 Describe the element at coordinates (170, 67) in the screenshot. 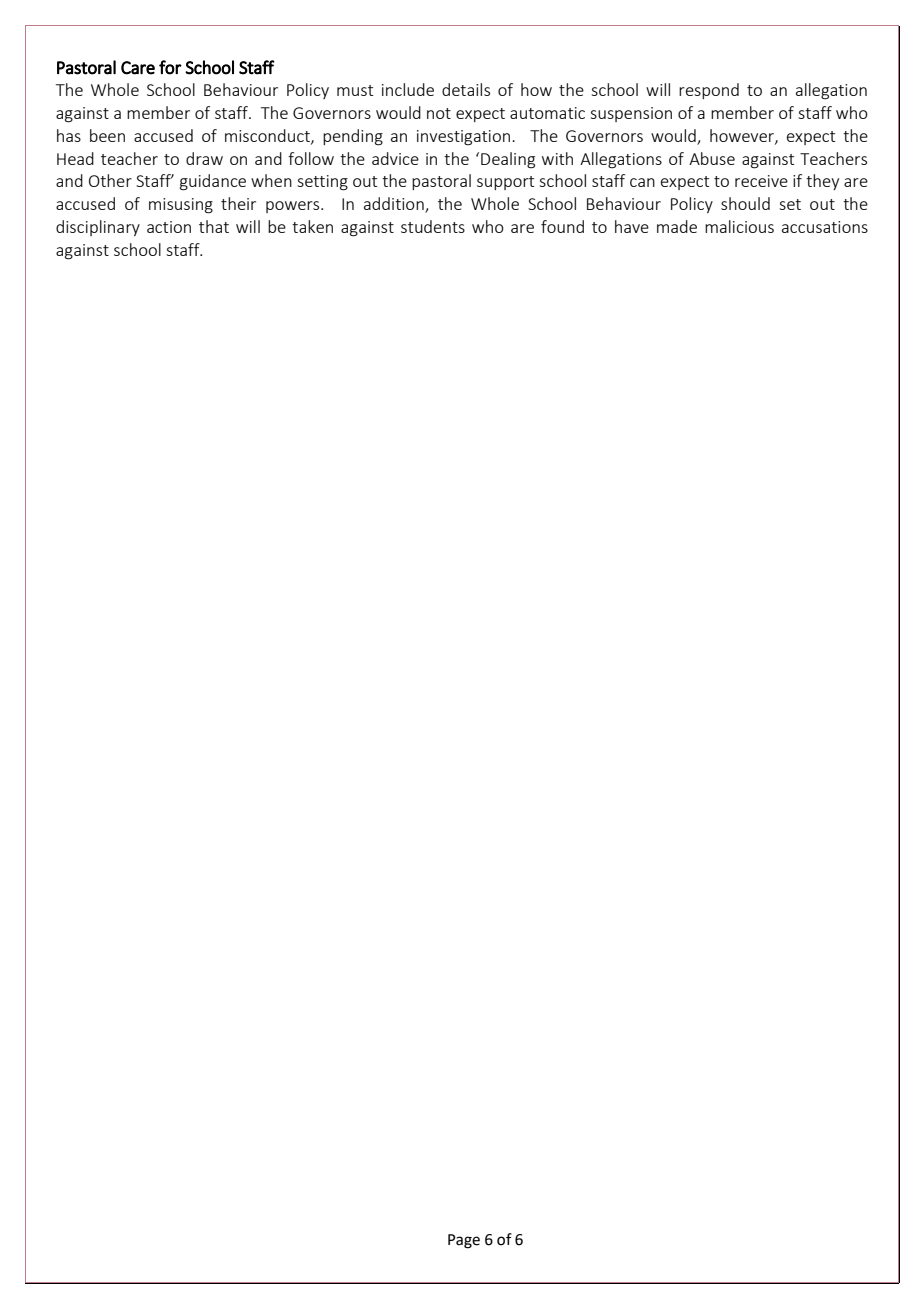

I see `for` at that location.
